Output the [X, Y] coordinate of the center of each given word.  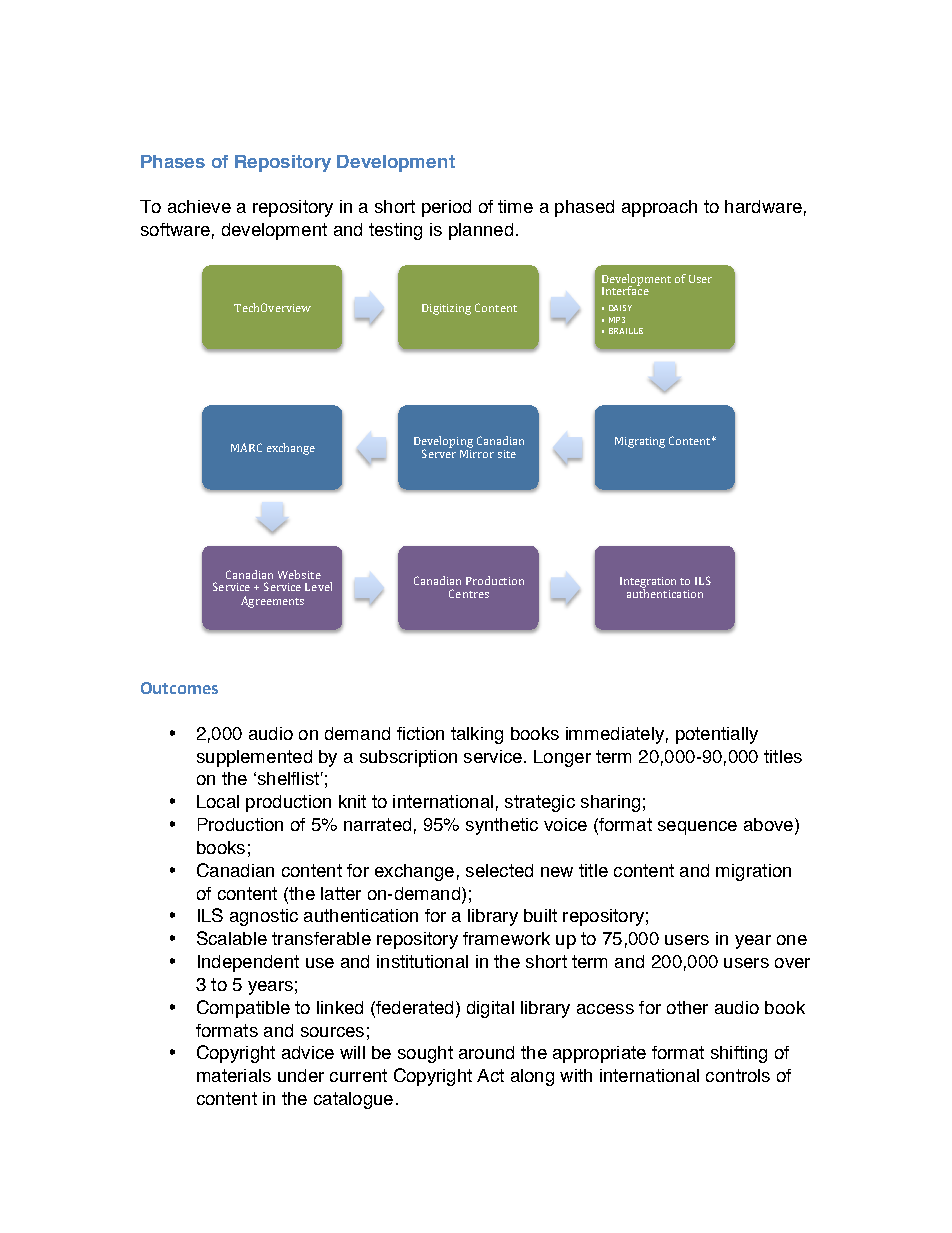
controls [738, 1075]
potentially [717, 735]
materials [234, 1075]
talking [477, 735]
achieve [199, 206]
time [515, 206]
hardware [763, 206]
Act [490, 1075]
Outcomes [179, 688]
